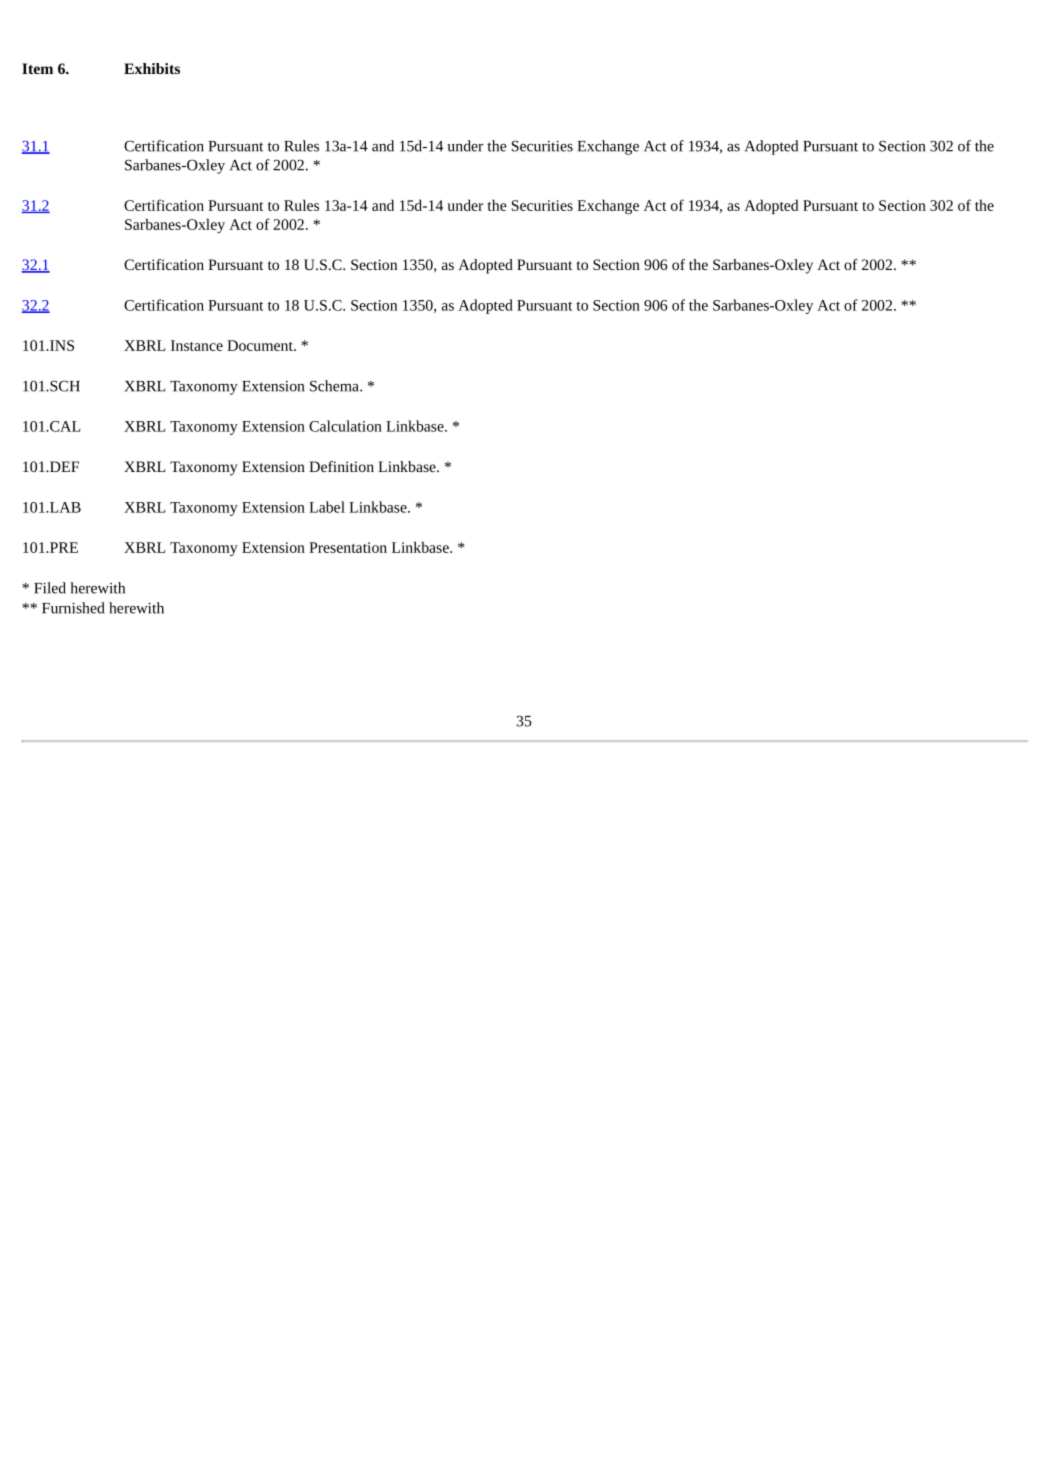 The height and width of the screenshot is (1481, 1047). I want to click on Presentation, so click(348, 547).
